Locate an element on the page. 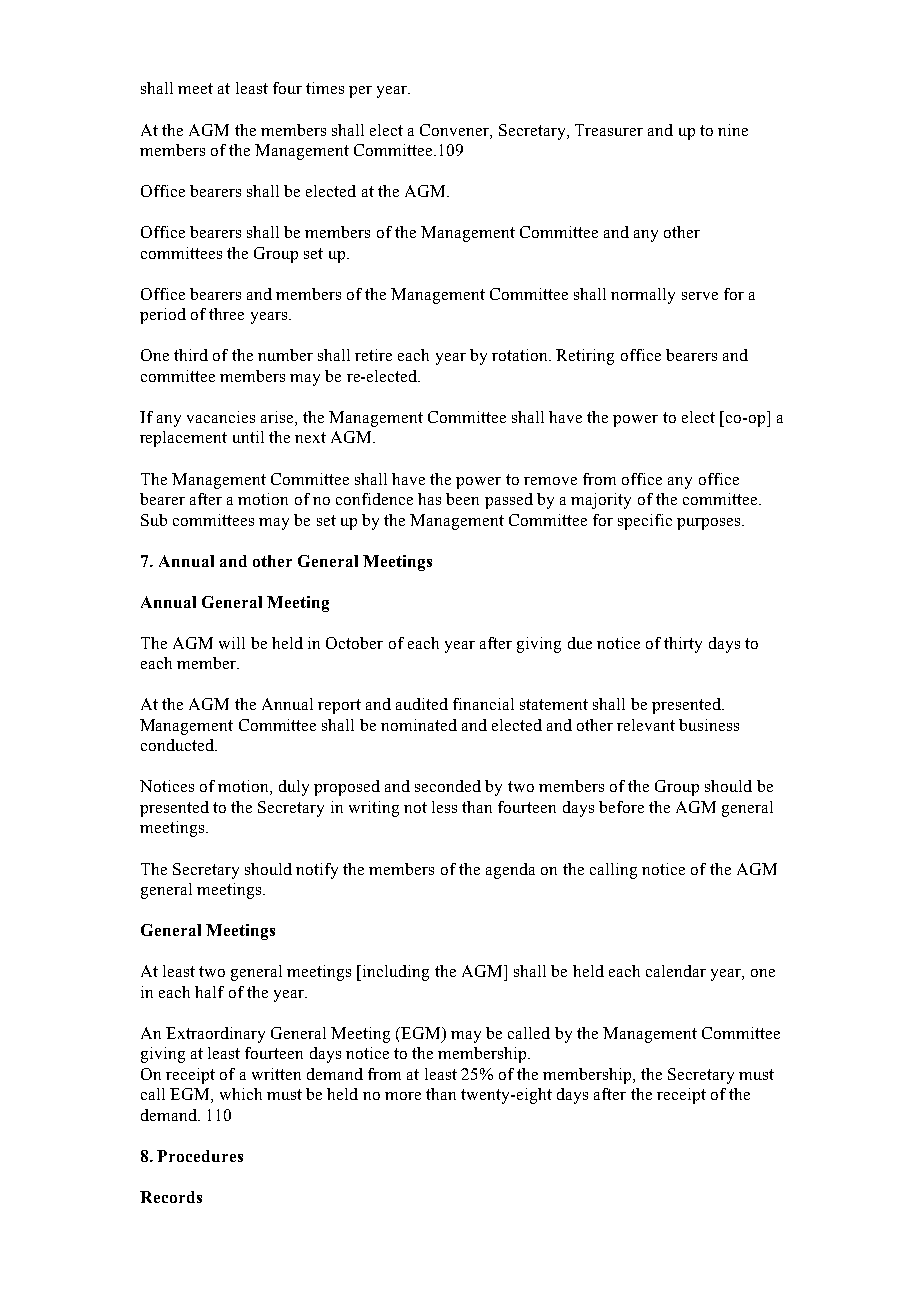 The width and height of the image is (924, 1308). Procedures is located at coordinates (200, 1156).
